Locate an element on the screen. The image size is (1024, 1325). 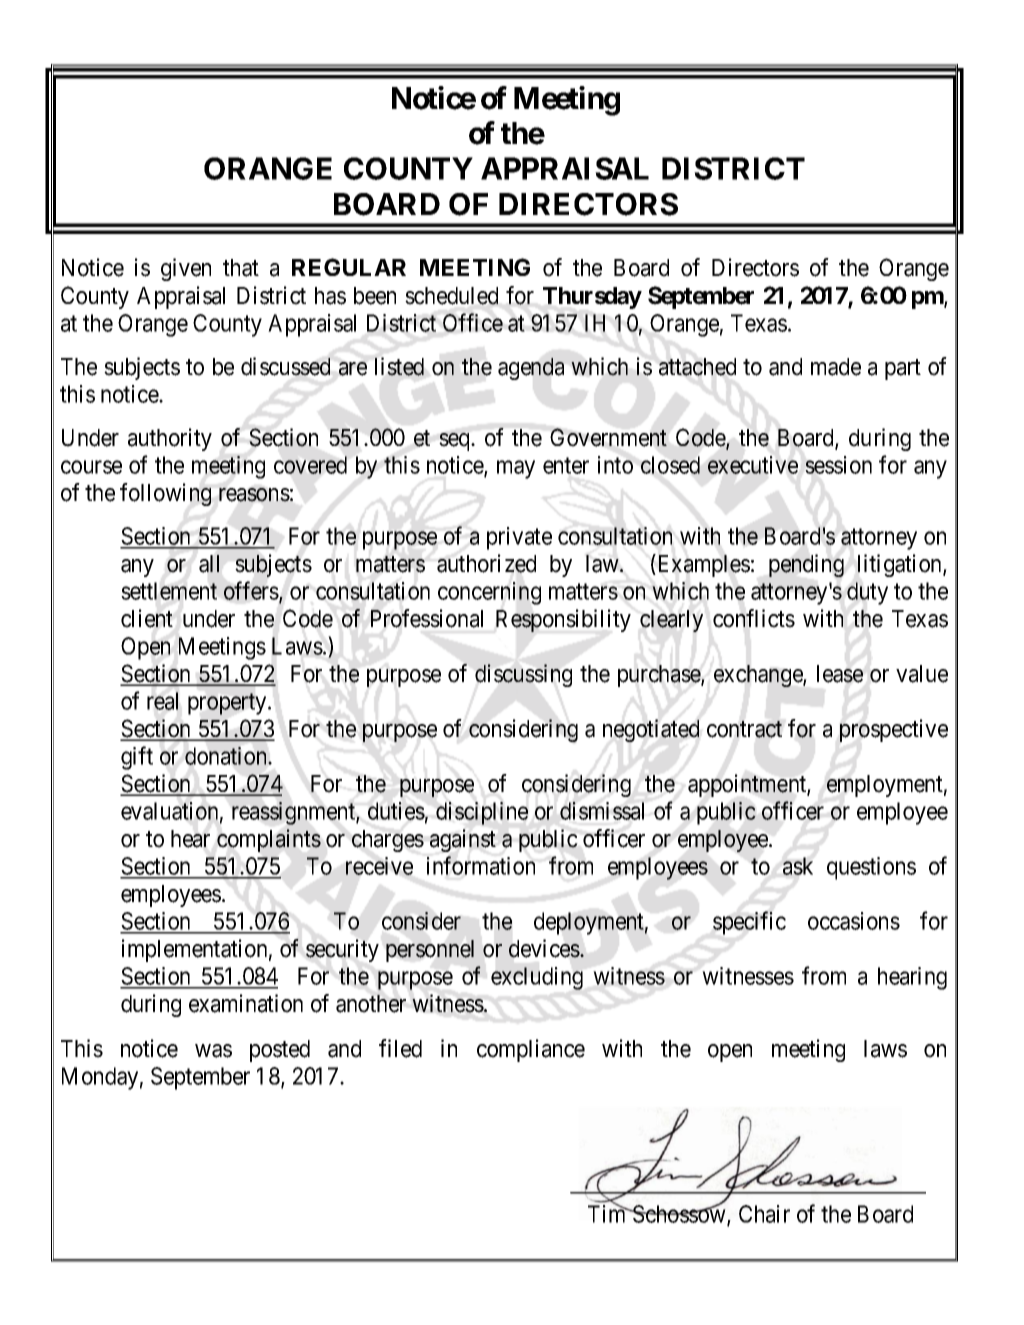
complaints is located at coordinates (269, 840).
